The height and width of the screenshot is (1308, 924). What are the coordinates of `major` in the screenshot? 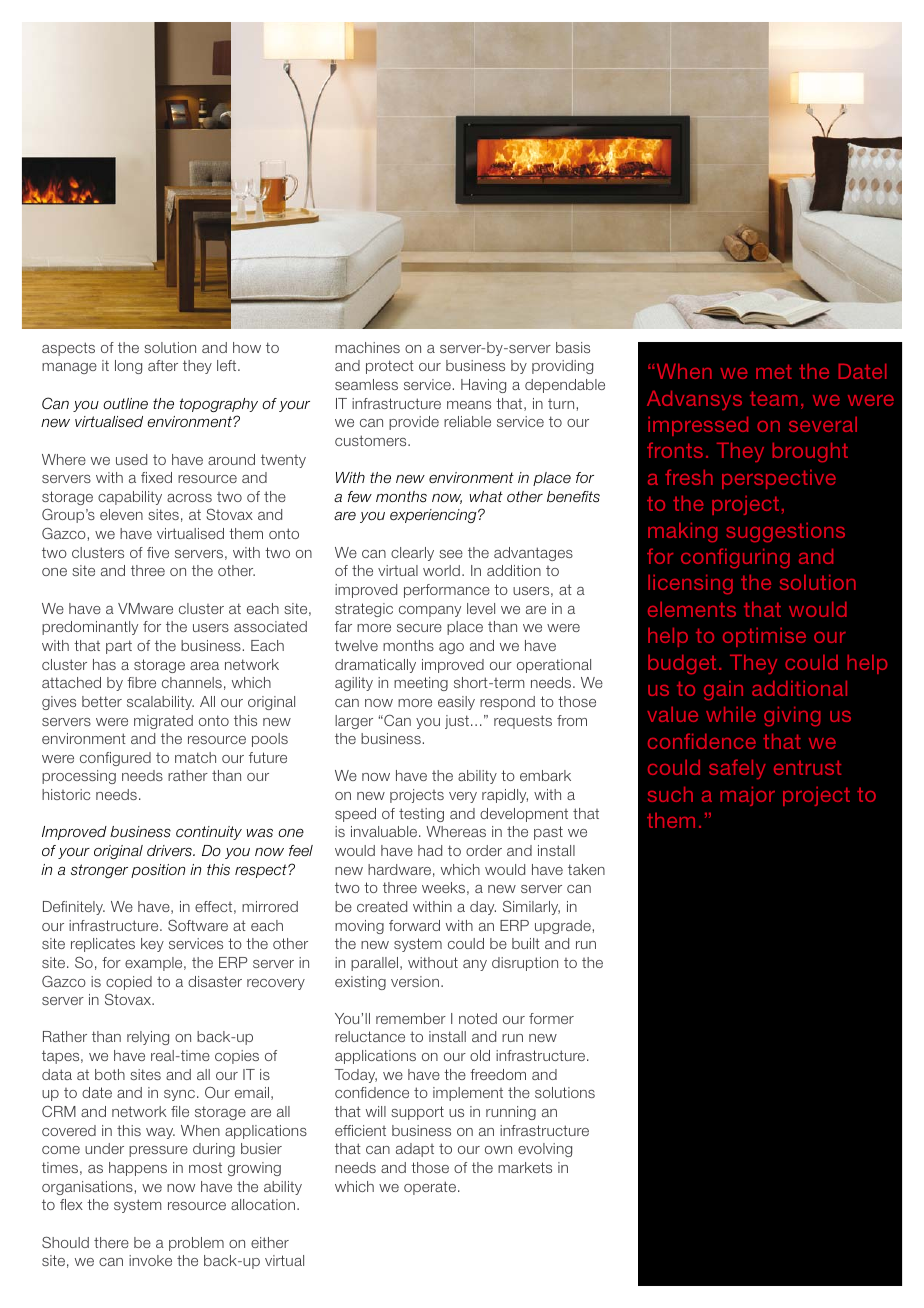 It's located at (747, 796).
